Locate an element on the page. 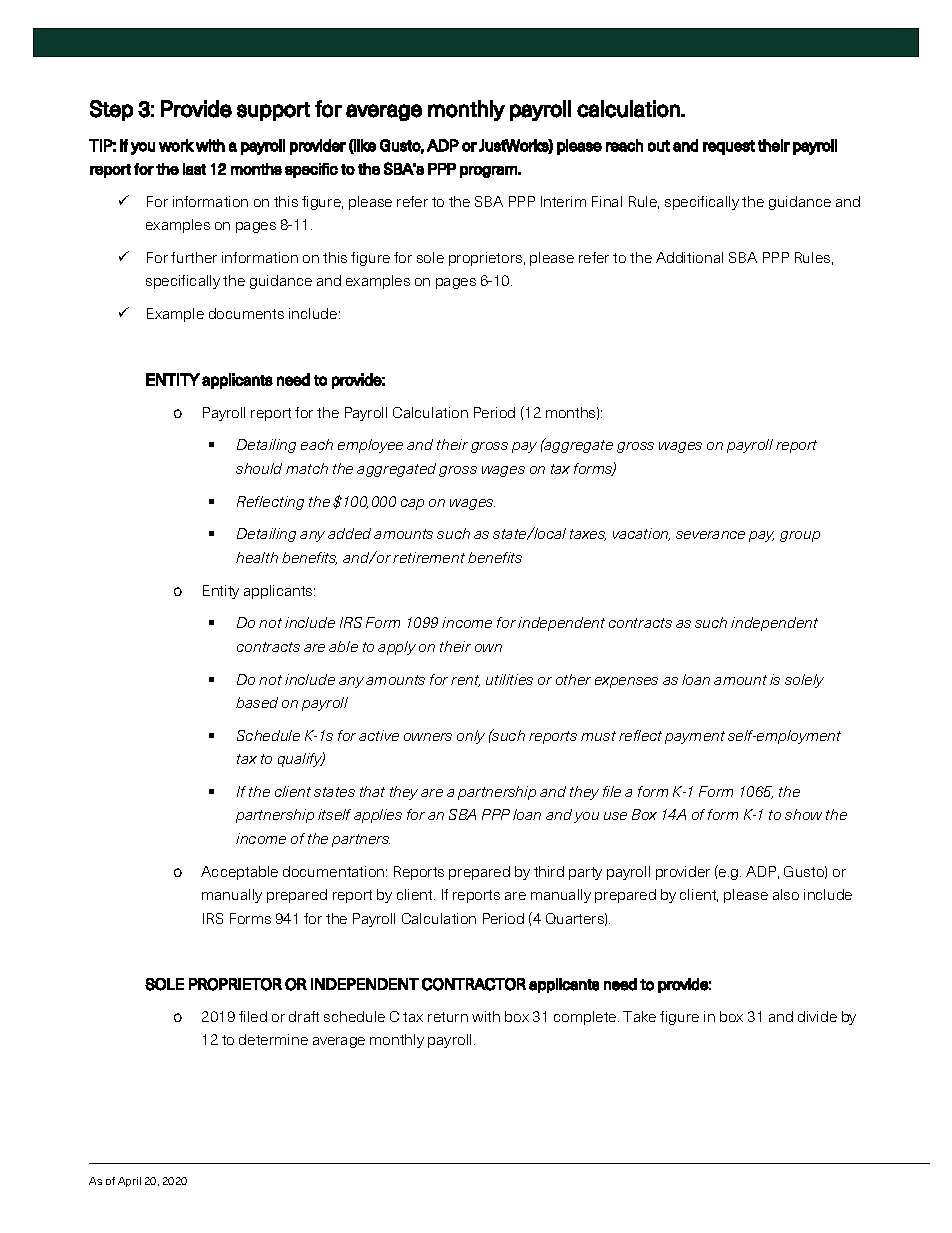 The width and height of the image is (952, 1233). Interim is located at coordinates (563, 201).
